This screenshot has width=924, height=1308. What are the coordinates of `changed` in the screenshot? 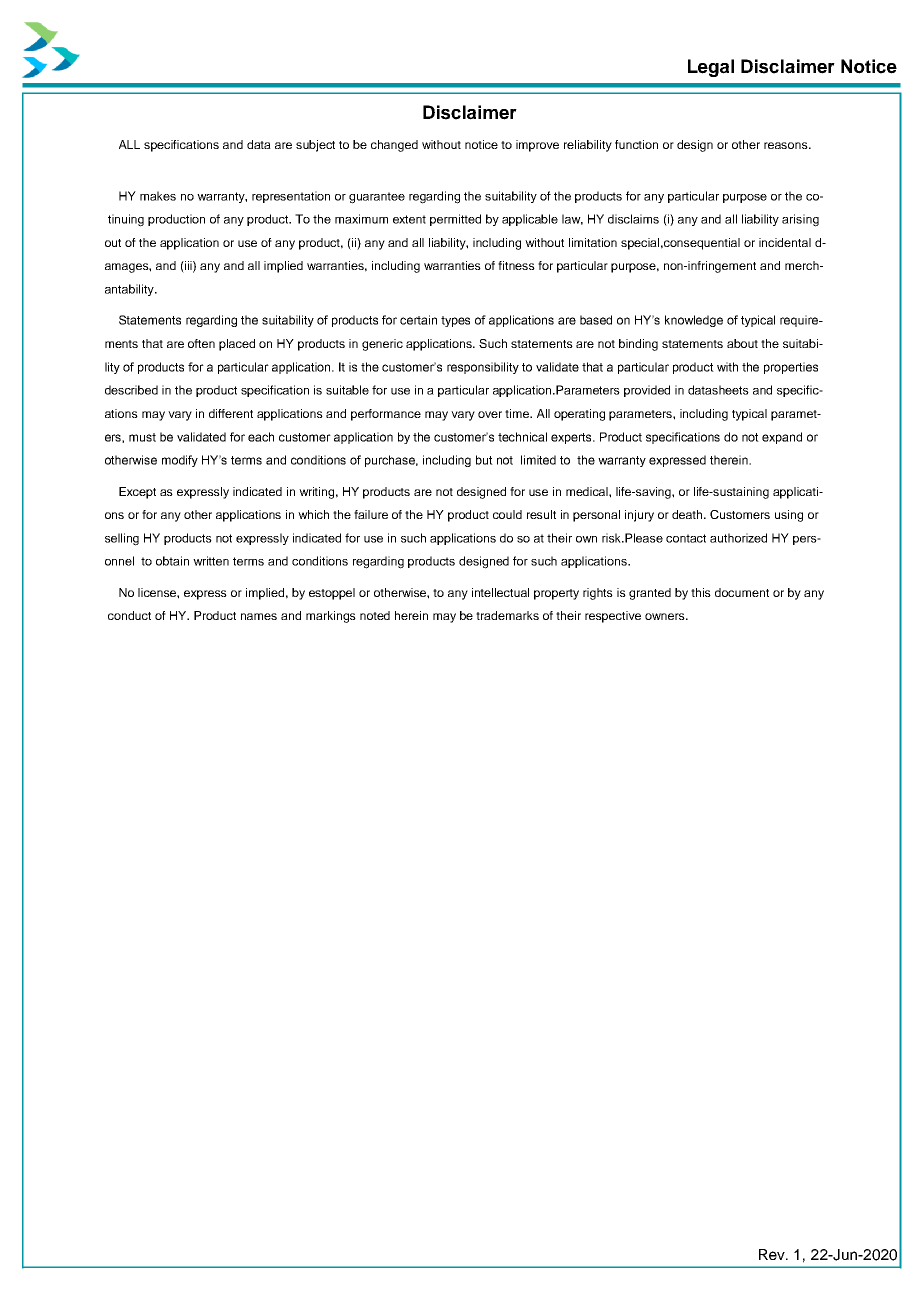 It's located at (394, 146).
